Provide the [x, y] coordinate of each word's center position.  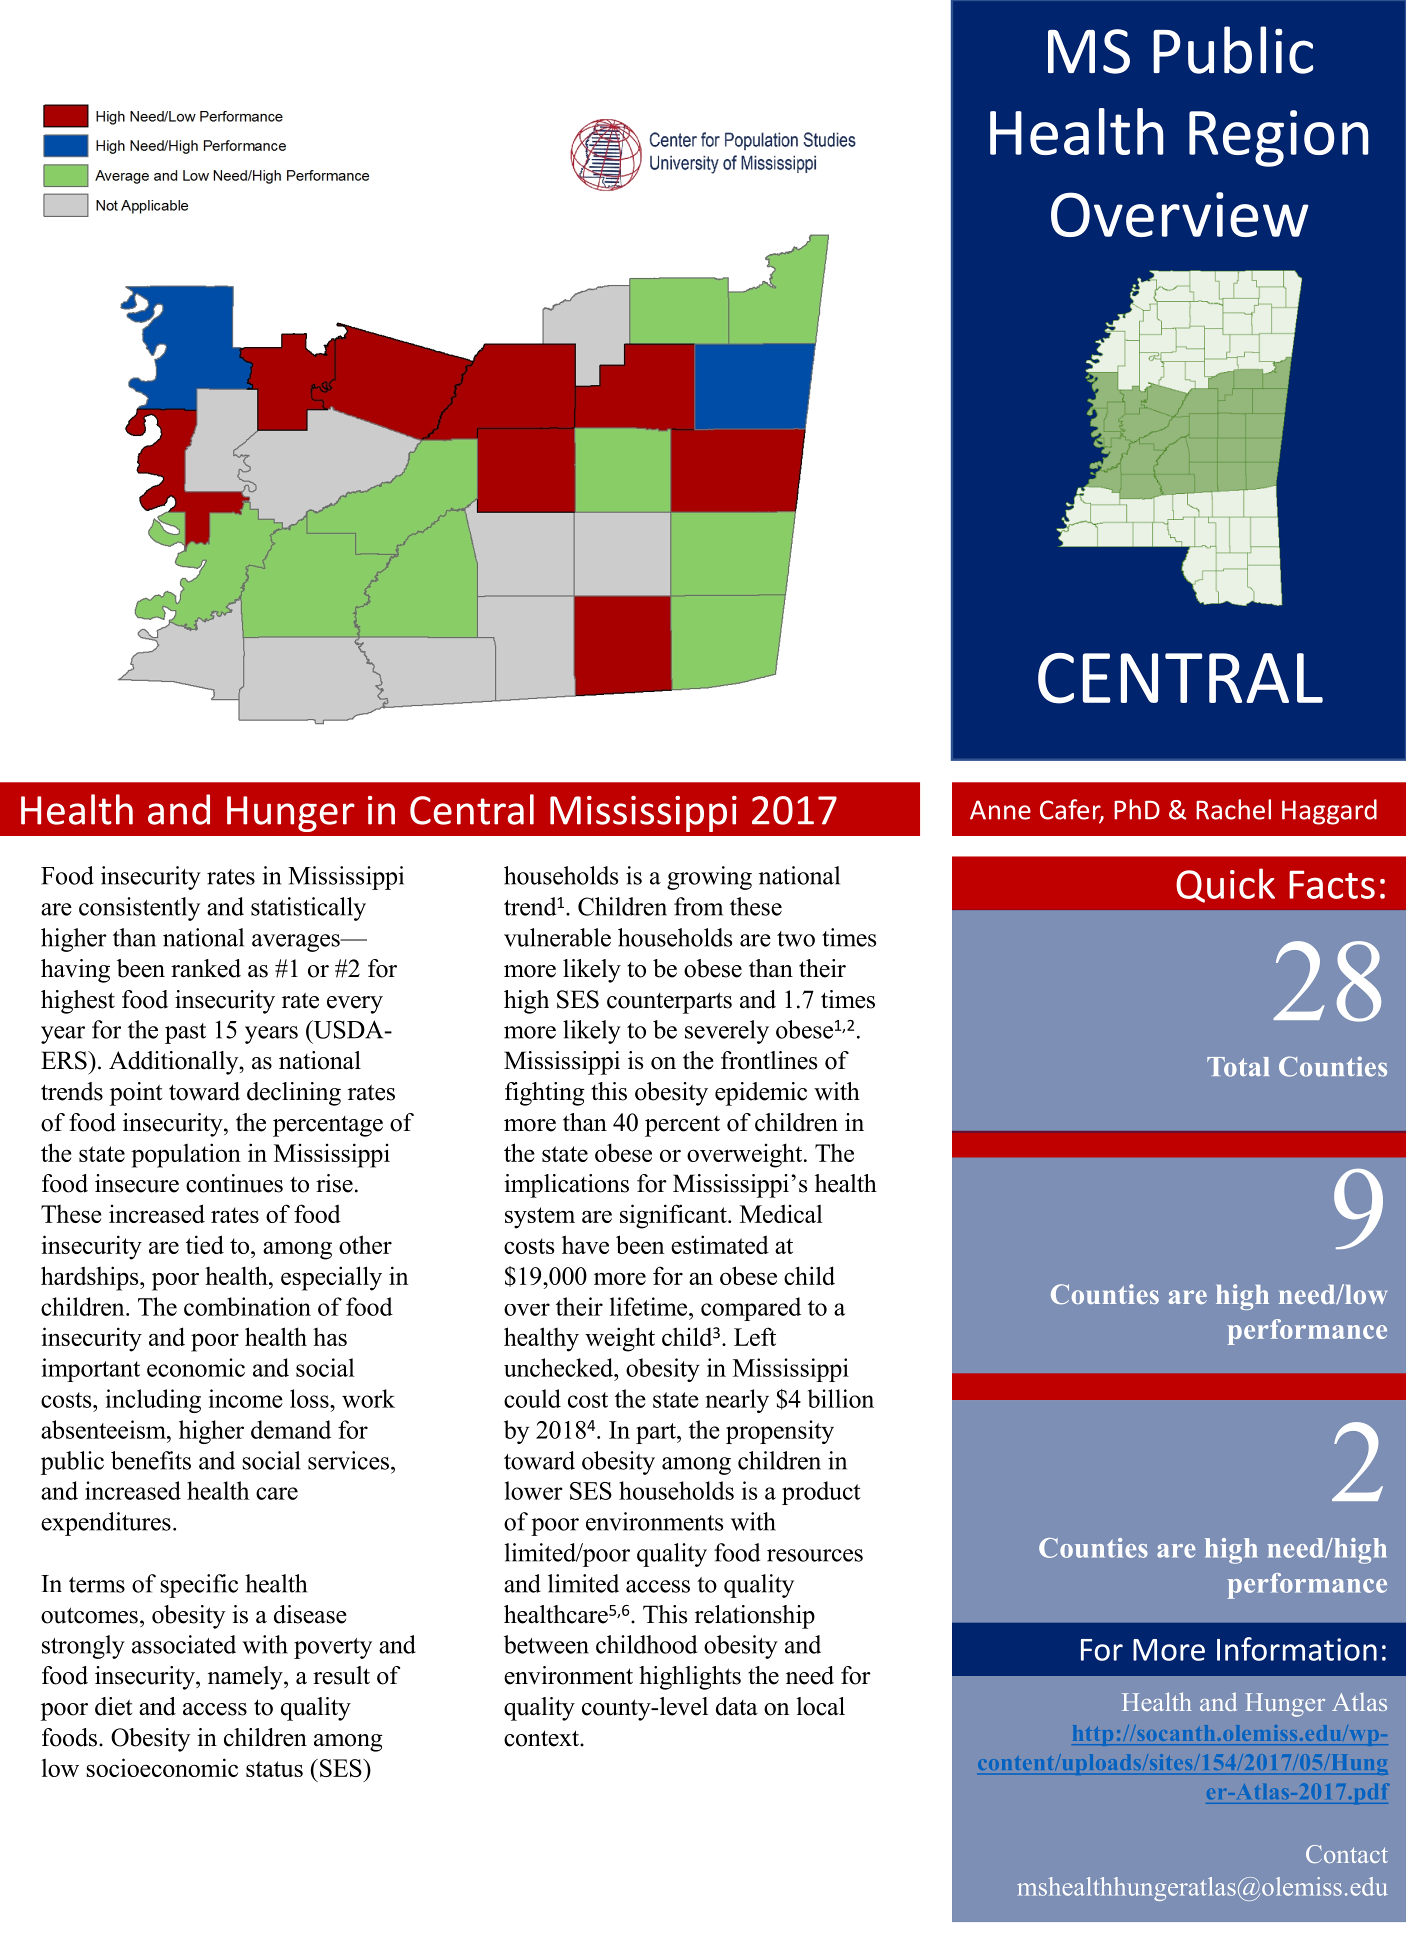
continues [234, 1183]
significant [674, 1216]
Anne [1000, 810]
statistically [308, 909]
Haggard [1329, 812]
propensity [780, 1432]
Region [1278, 138]
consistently [139, 909]
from [698, 906]
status [274, 1769]
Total [1238, 1067]
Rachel [1233, 809]
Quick [1225, 885]
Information [1297, 1649]
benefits [151, 1460]
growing [709, 878]
